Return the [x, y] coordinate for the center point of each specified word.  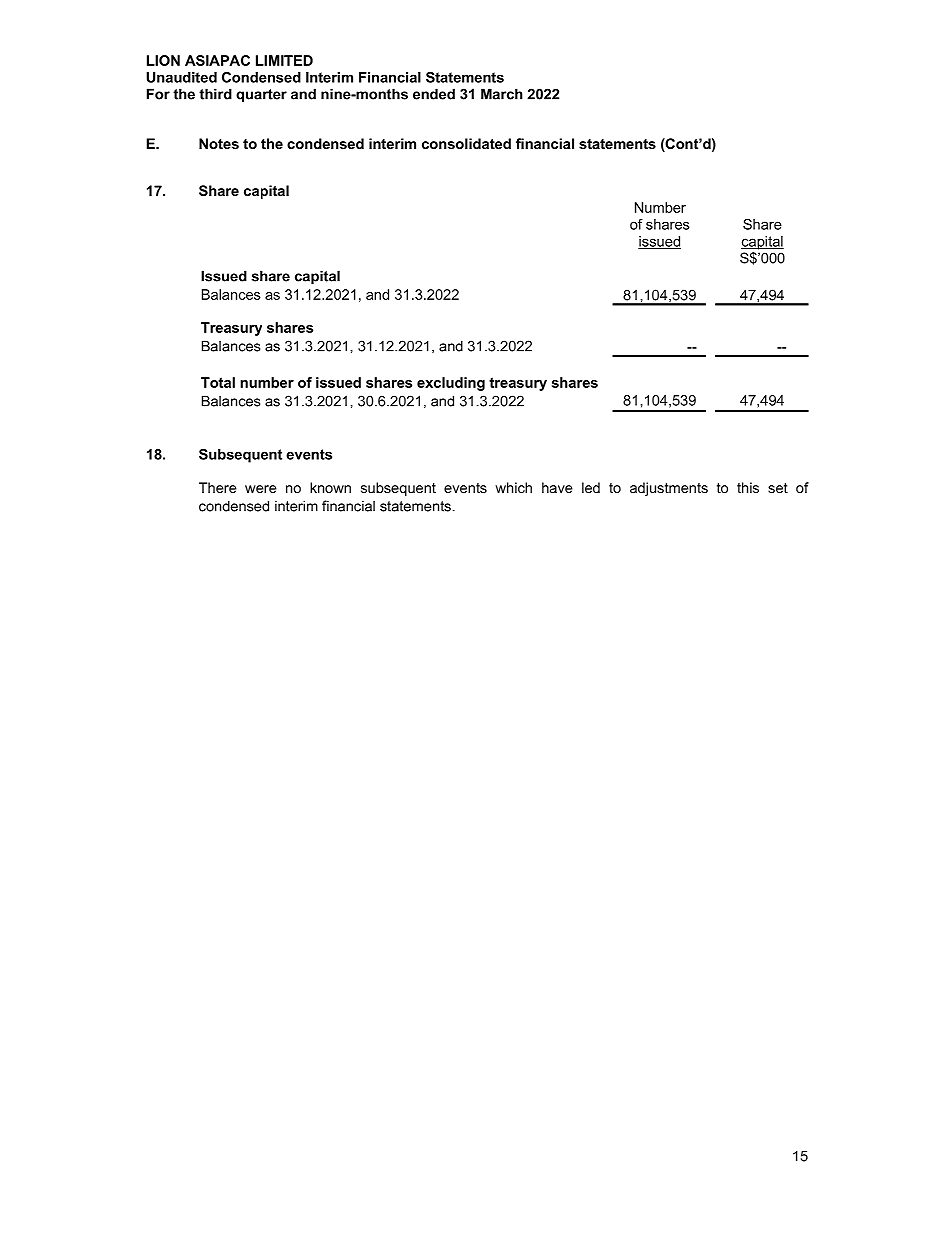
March [502, 94]
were [261, 489]
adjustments [669, 489]
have [557, 487]
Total [218, 382]
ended [434, 94]
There [218, 487]
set [778, 488]
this [748, 487]
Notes [219, 143]
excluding [451, 384]
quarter [261, 95]
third [215, 94]
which [513, 487]
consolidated [466, 143]
